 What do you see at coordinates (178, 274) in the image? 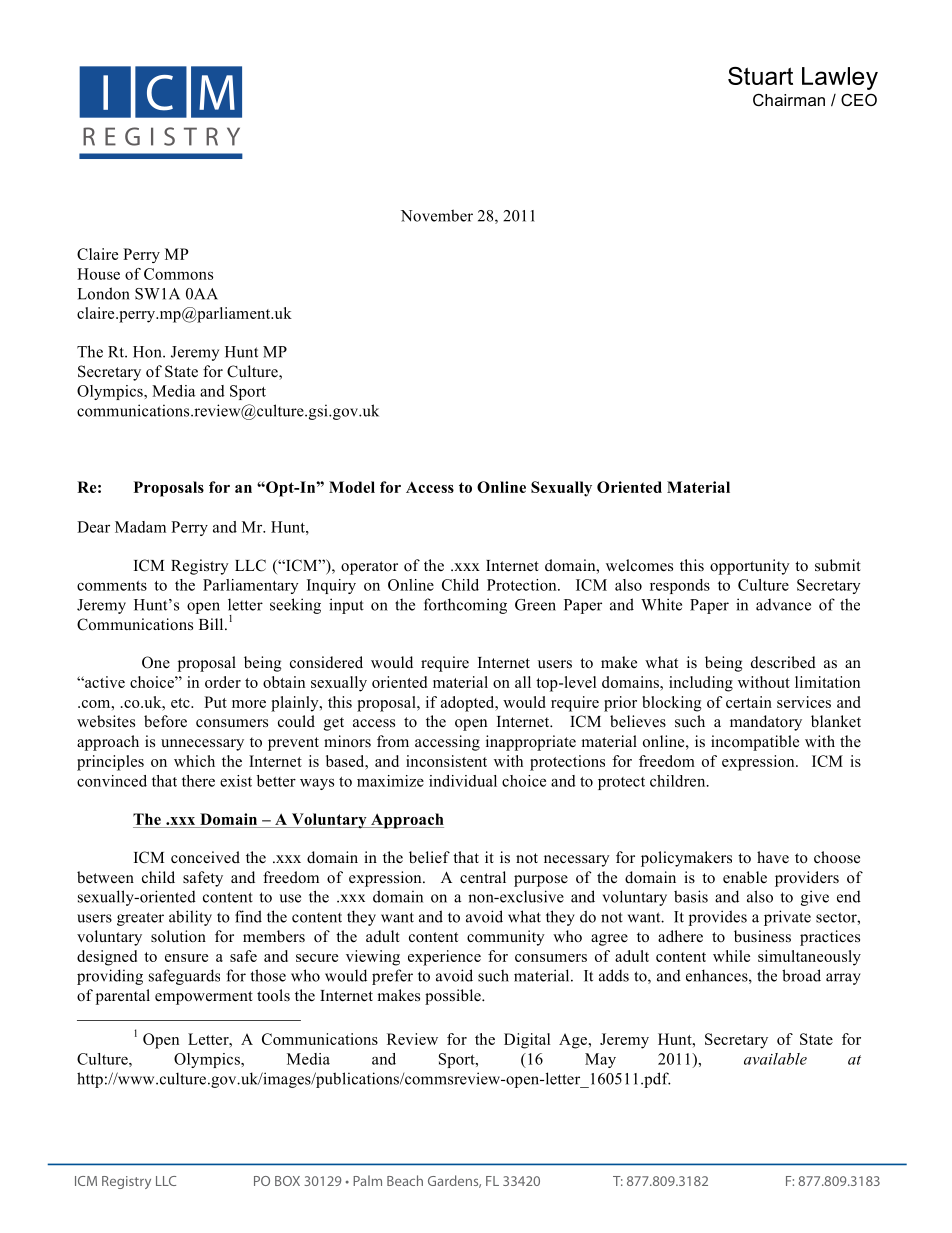
I see `Commons` at bounding box center [178, 274].
